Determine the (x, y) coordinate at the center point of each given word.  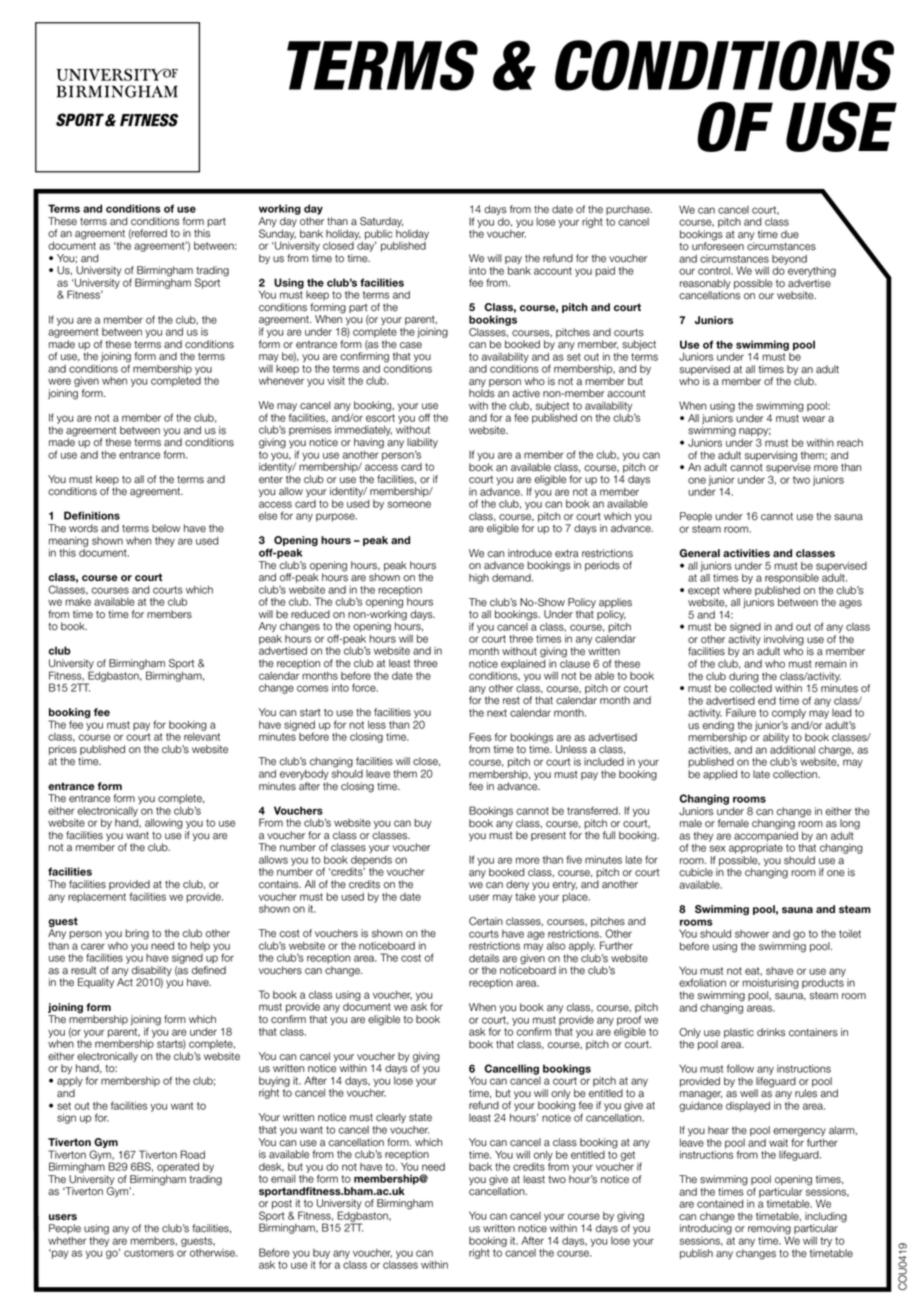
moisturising (770, 985)
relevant (202, 737)
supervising (772, 457)
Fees (480, 737)
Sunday (277, 235)
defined (209, 970)
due (790, 234)
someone (409, 504)
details (484, 958)
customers (149, 1253)
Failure (741, 712)
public (379, 236)
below (166, 528)
